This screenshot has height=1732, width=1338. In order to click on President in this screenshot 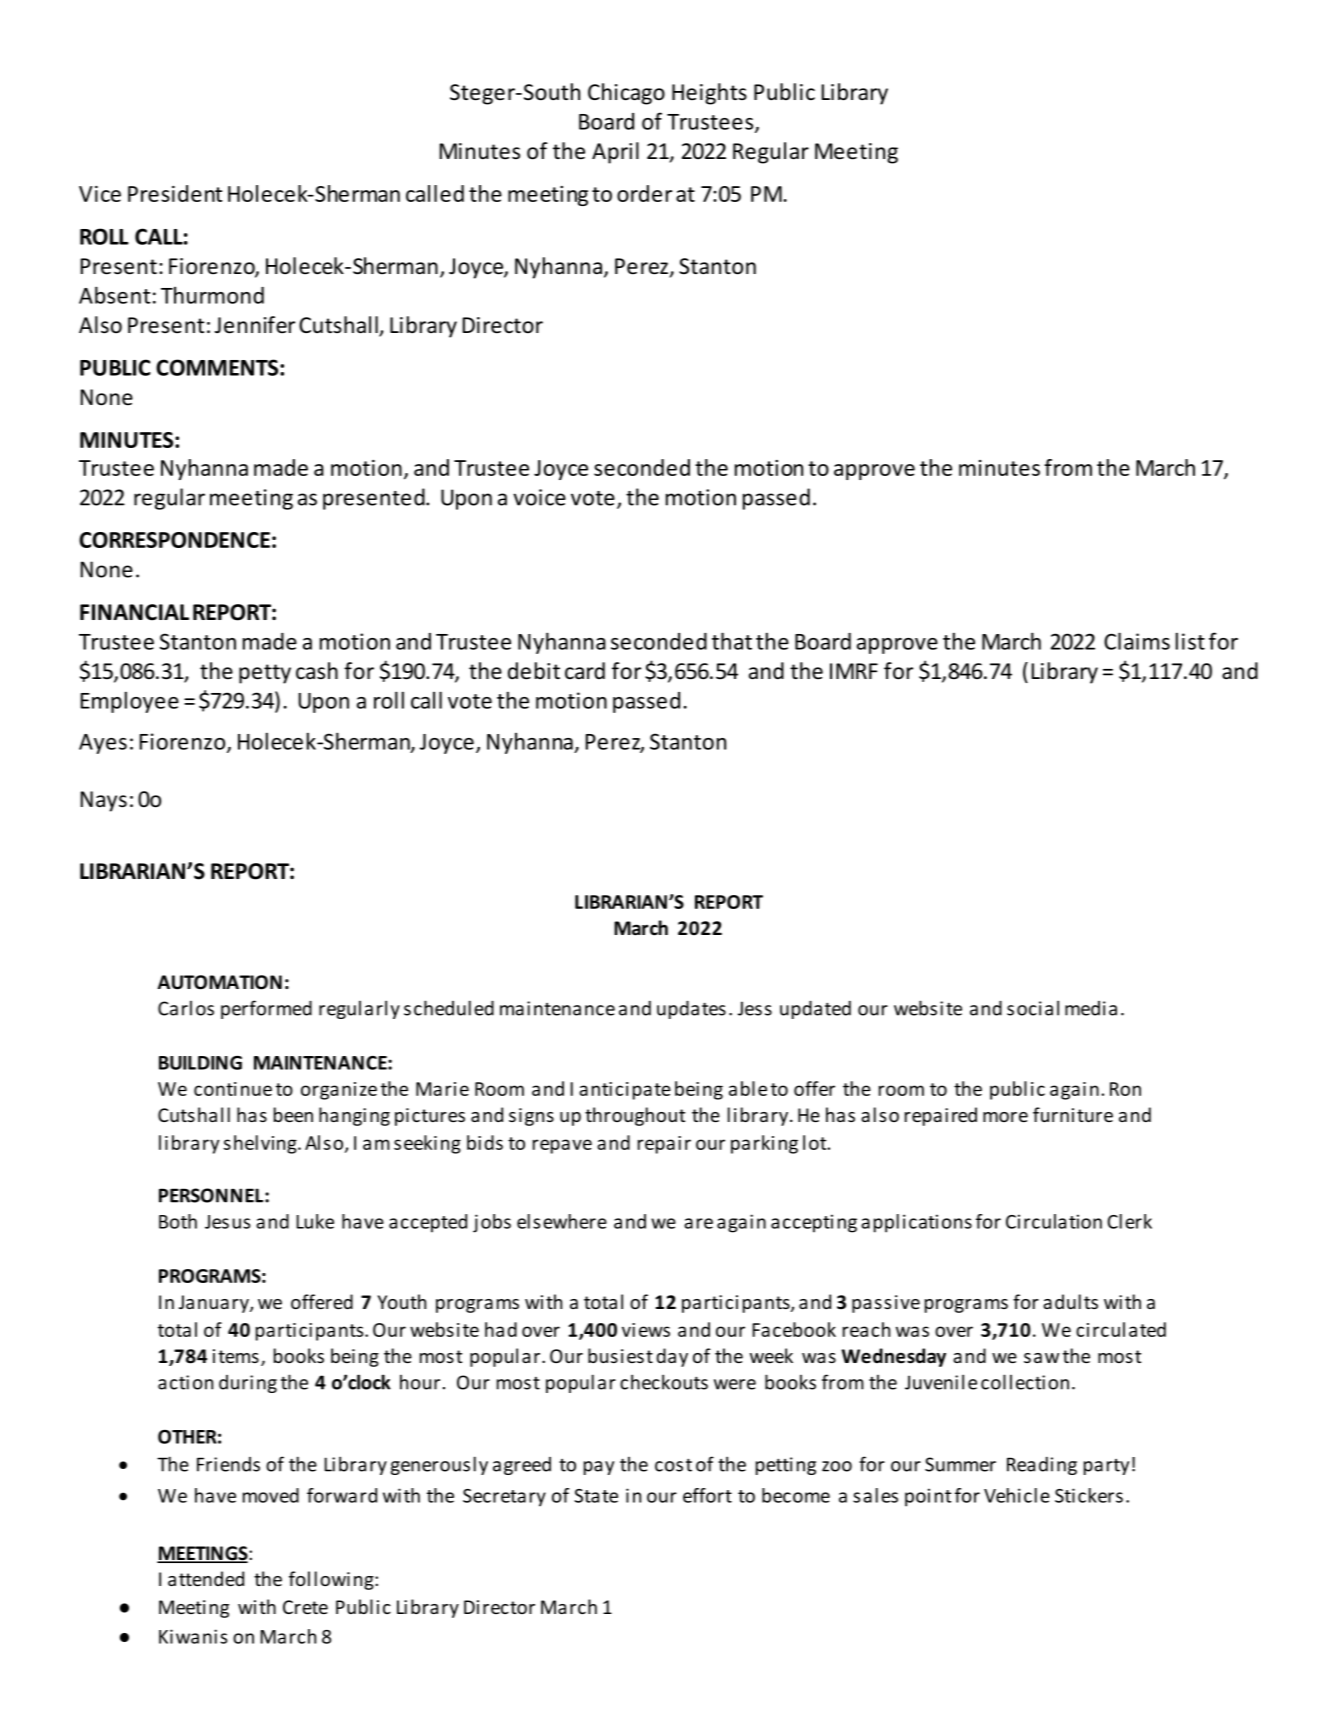, I will do `click(175, 193)`.
